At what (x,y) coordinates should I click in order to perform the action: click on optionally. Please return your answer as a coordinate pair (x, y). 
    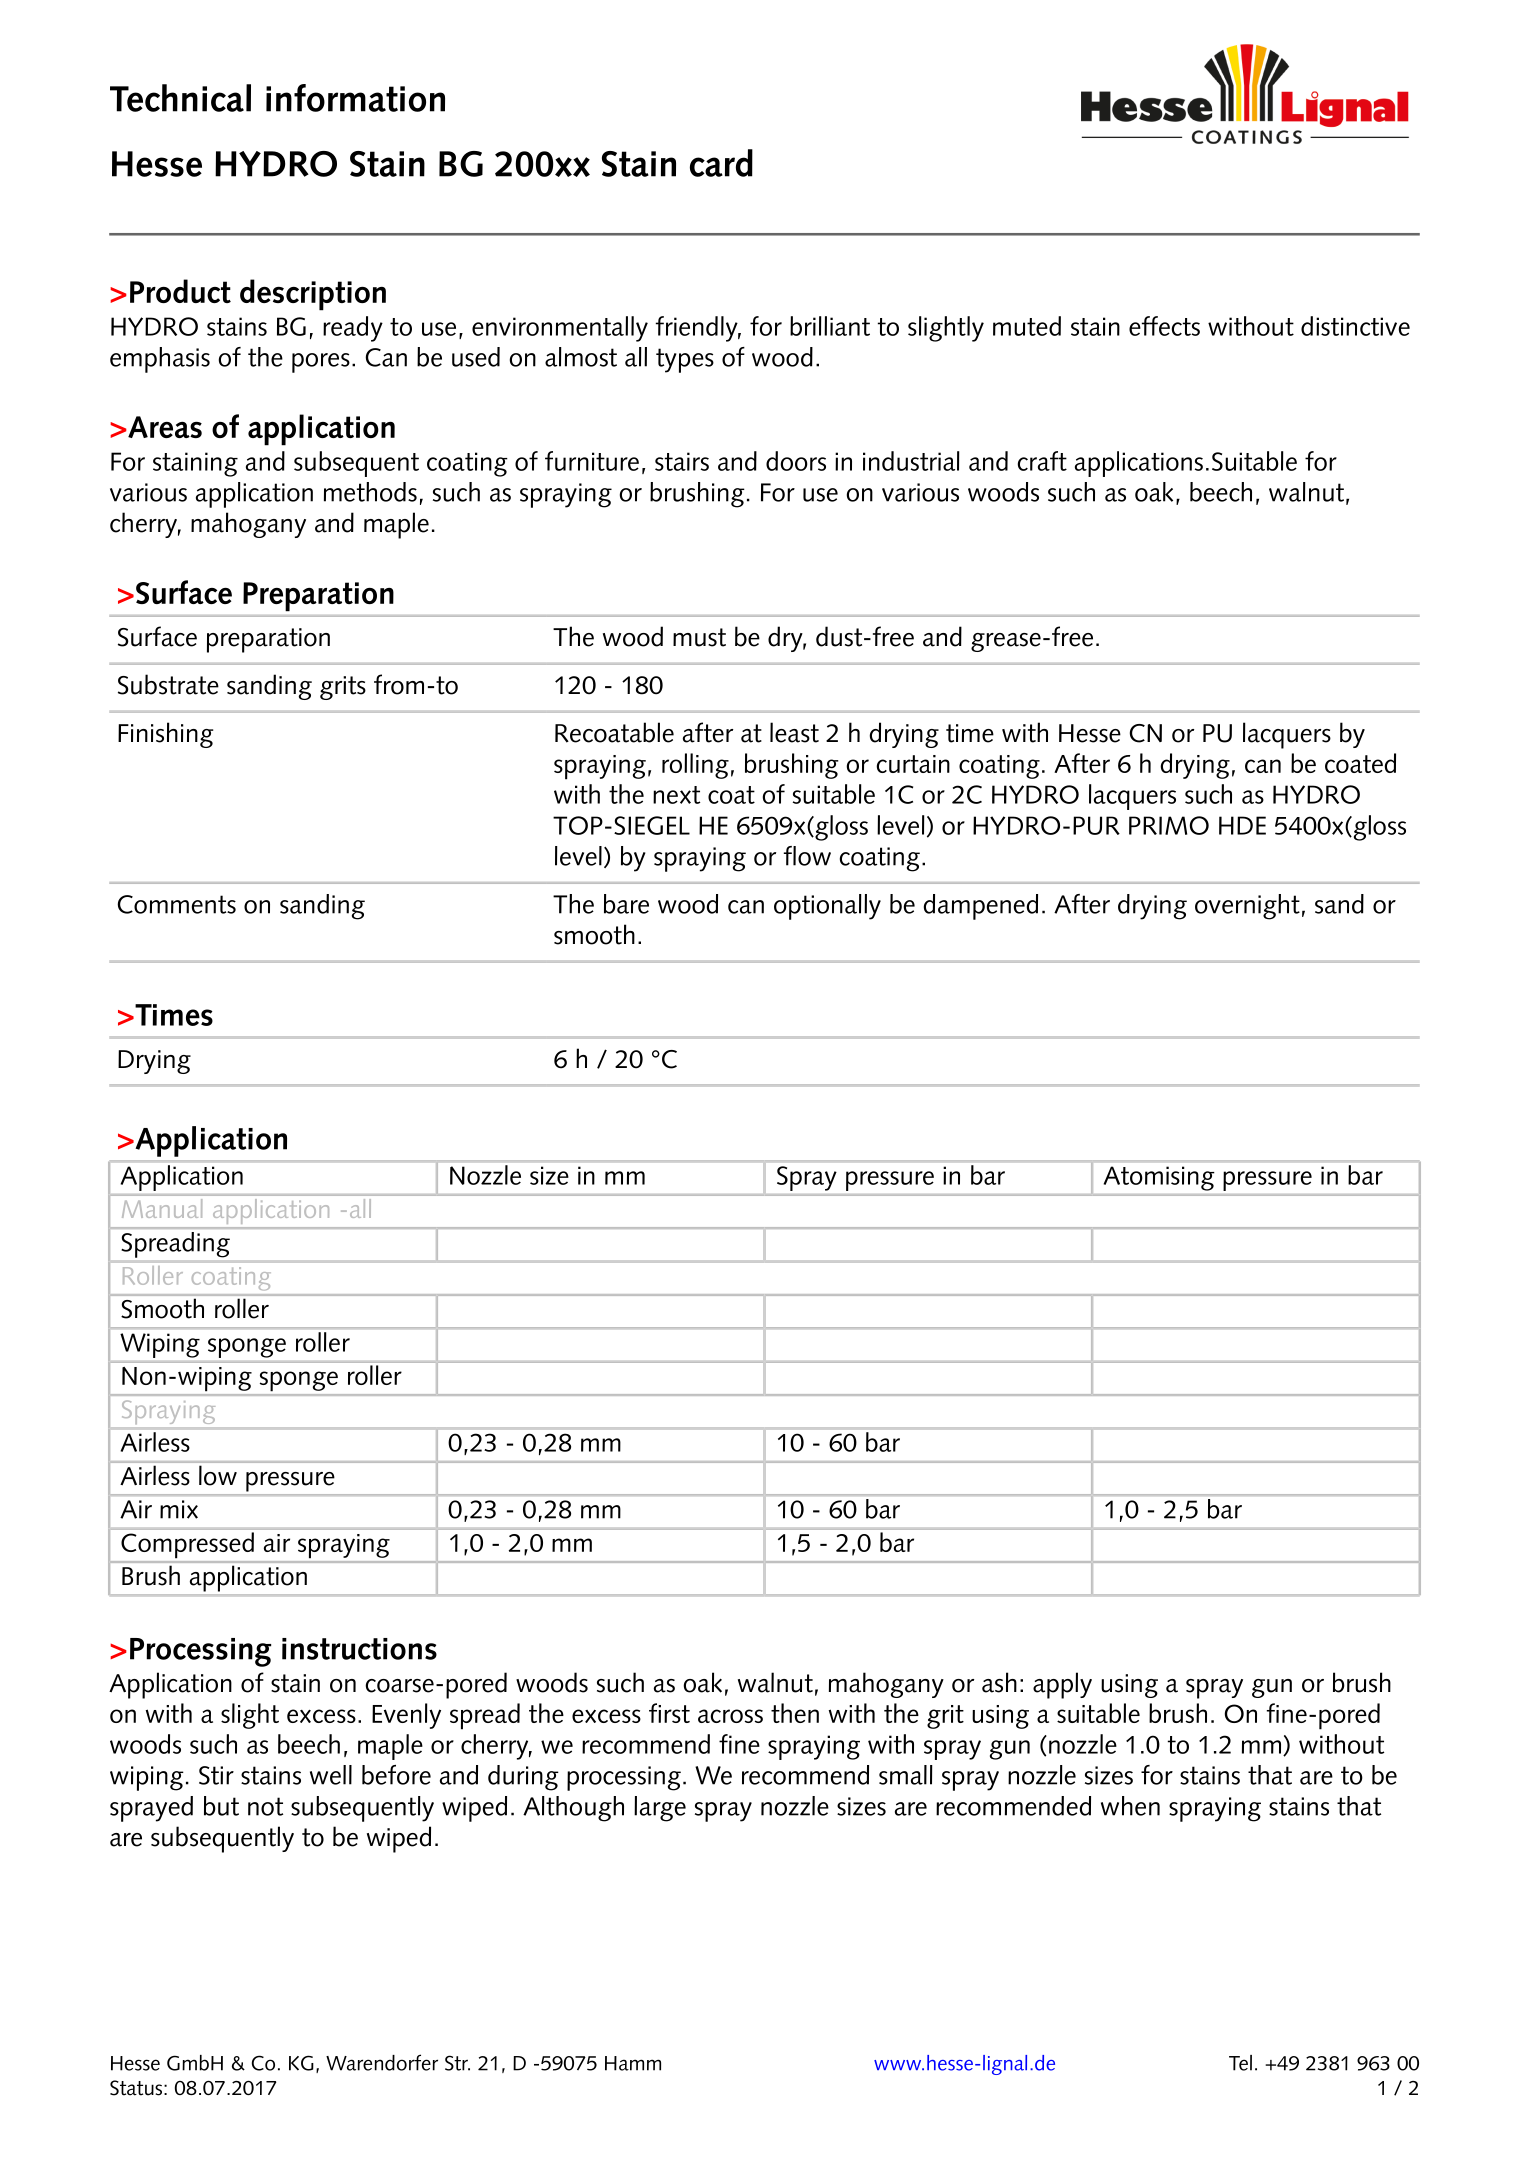
    Looking at the image, I should click on (827, 907).
